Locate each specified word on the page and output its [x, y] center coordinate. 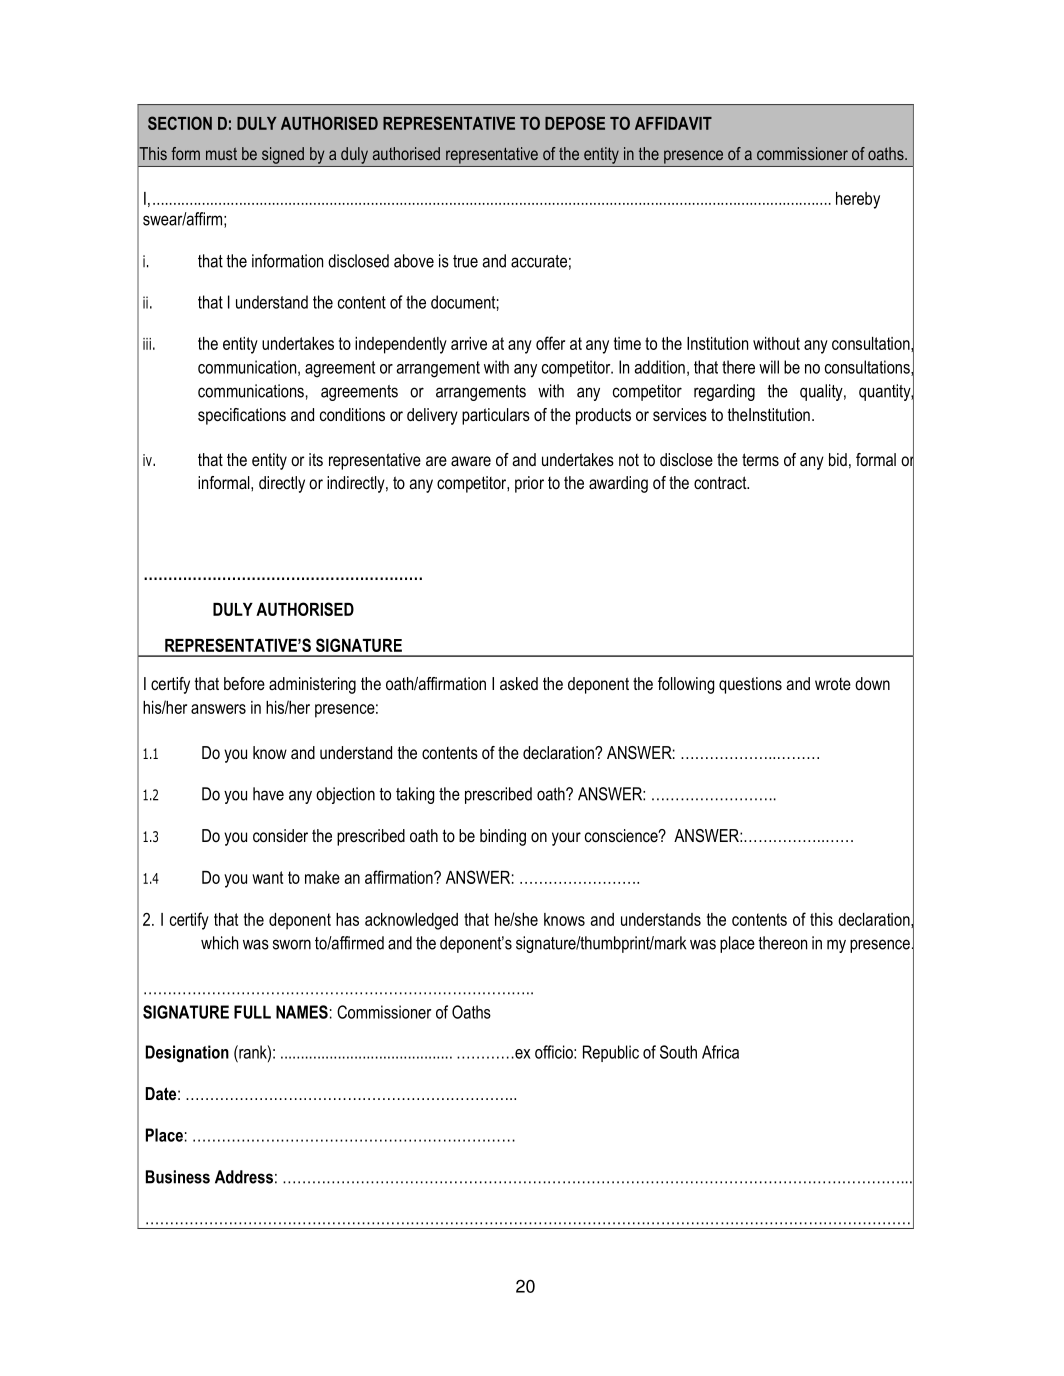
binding [503, 837]
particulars [496, 416]
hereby [858, 200]
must [221, 154]
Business [178, 1177]
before [244, 683]
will [769, 367]
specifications [242, 416]
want [267, 877]
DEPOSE [575, 123]
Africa [720, 1052]
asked [519, 683]
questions [750, 685]
